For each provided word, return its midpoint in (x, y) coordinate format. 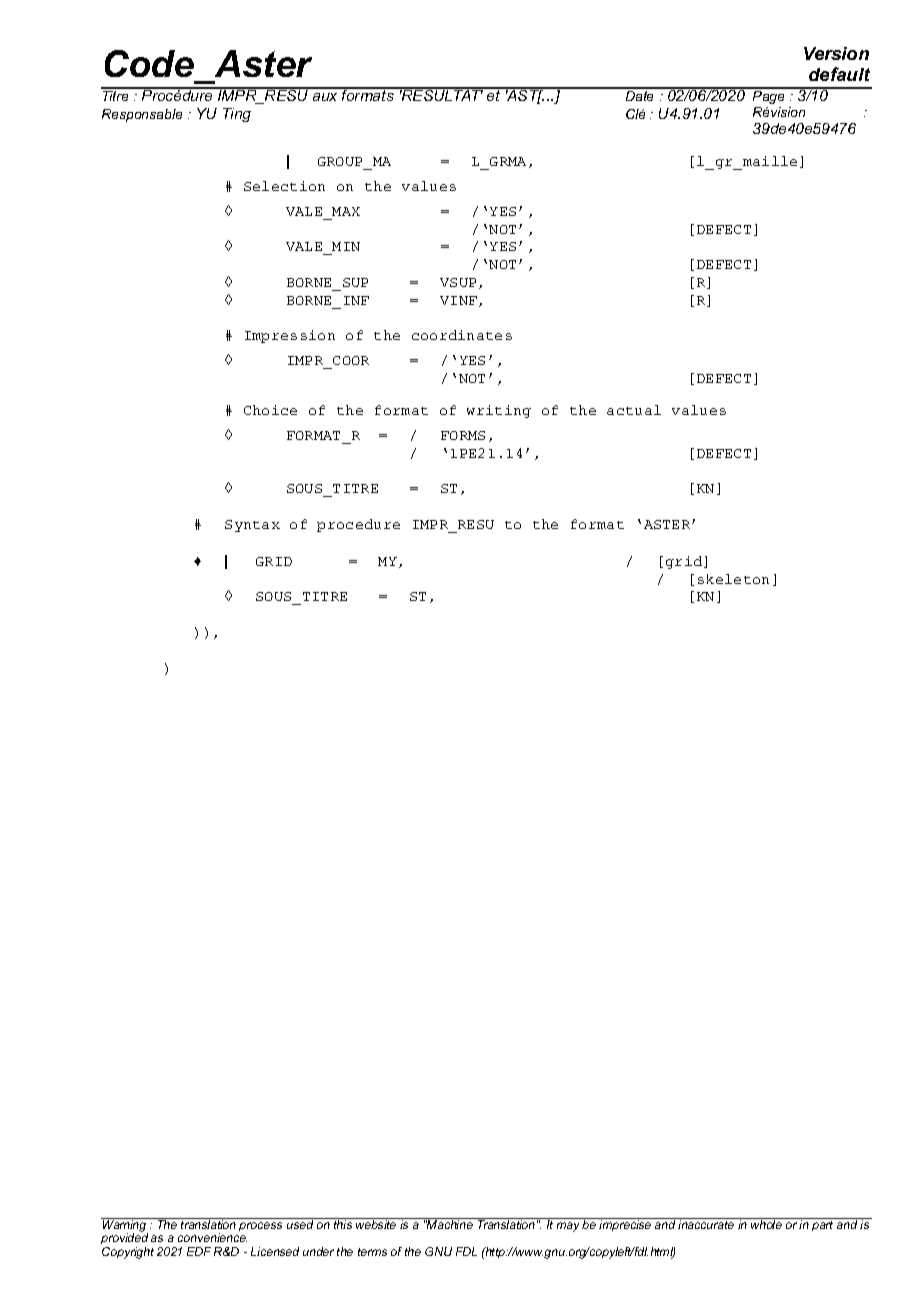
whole (767, 1223)
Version (836, 53)
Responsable (142, 115)
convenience (212, 1237)
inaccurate (707, 1223)
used (300, 1223)
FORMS (463, 435)
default (839, 74)
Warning (125, 1226)
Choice (270, 410)
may (568, 1227)
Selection (284, 186)
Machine (450, 1223)
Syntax (252, 526)
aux (325, 97)
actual (634, 410)
